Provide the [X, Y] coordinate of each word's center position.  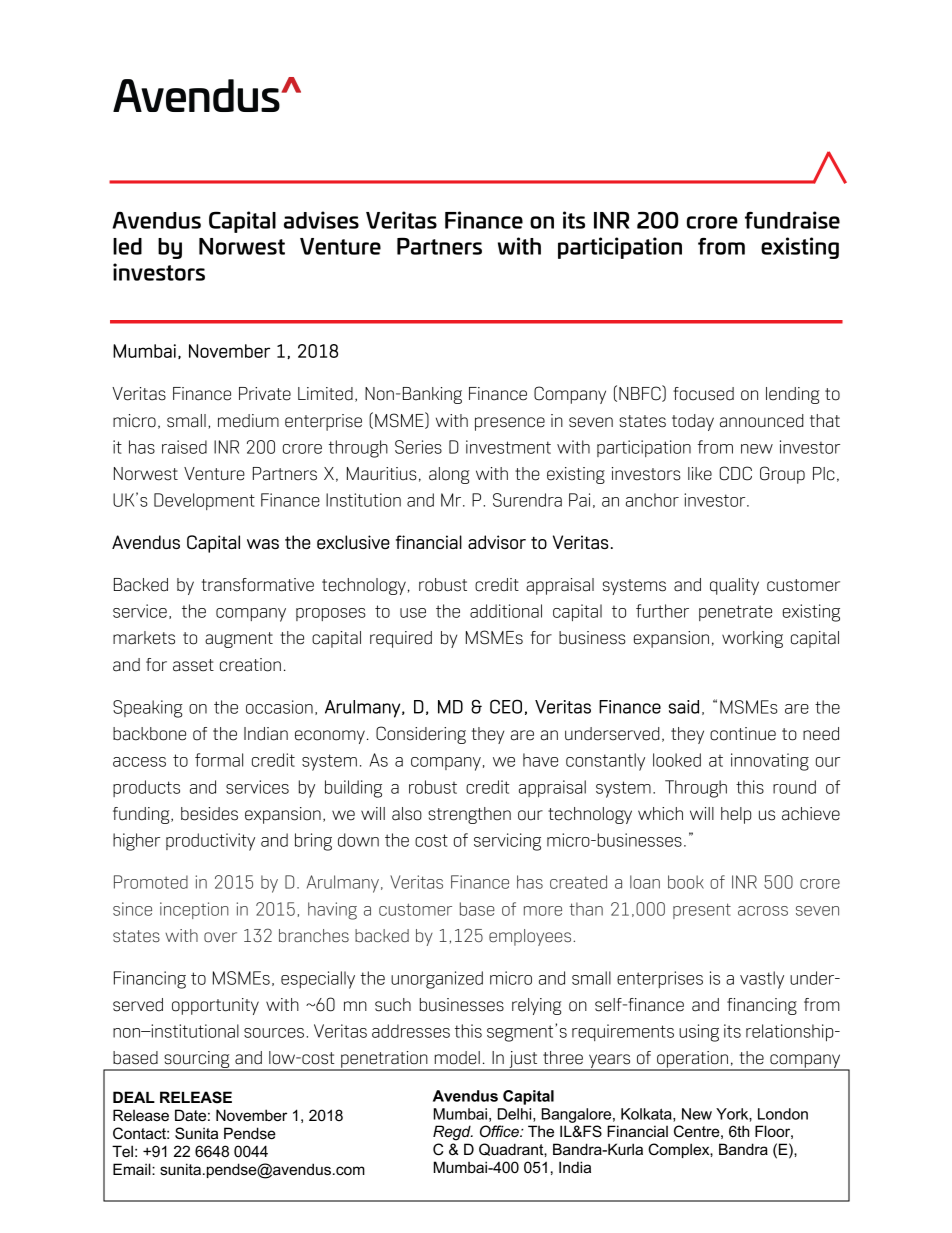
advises [321, 220]
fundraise [792, 220]
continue [743, 734]
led [127, 246]
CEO [506, 706]
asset [193, 665]
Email [133, 1169]
